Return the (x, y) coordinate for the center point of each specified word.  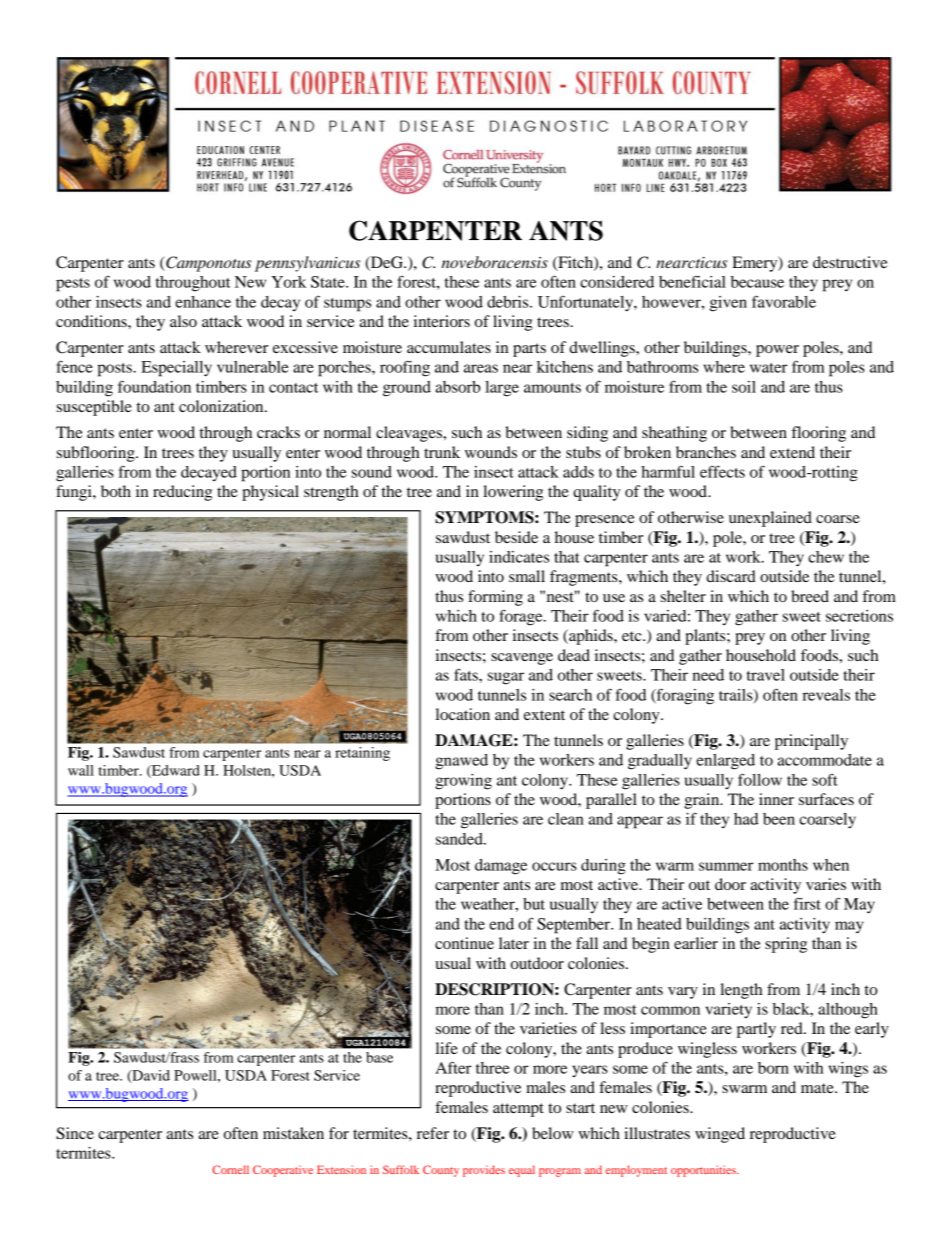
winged (720, 1135)
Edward (175, 771)
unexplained (770, 519)
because (757, 282)
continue (464, 943)
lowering (513, 493)
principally (811, 742)
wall (81, 770)
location (463, 714)
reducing (182, 493)
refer (433, 1133)
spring (786, 945)
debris (509, 302)
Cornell (230, 1169)
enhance (203, 302)
